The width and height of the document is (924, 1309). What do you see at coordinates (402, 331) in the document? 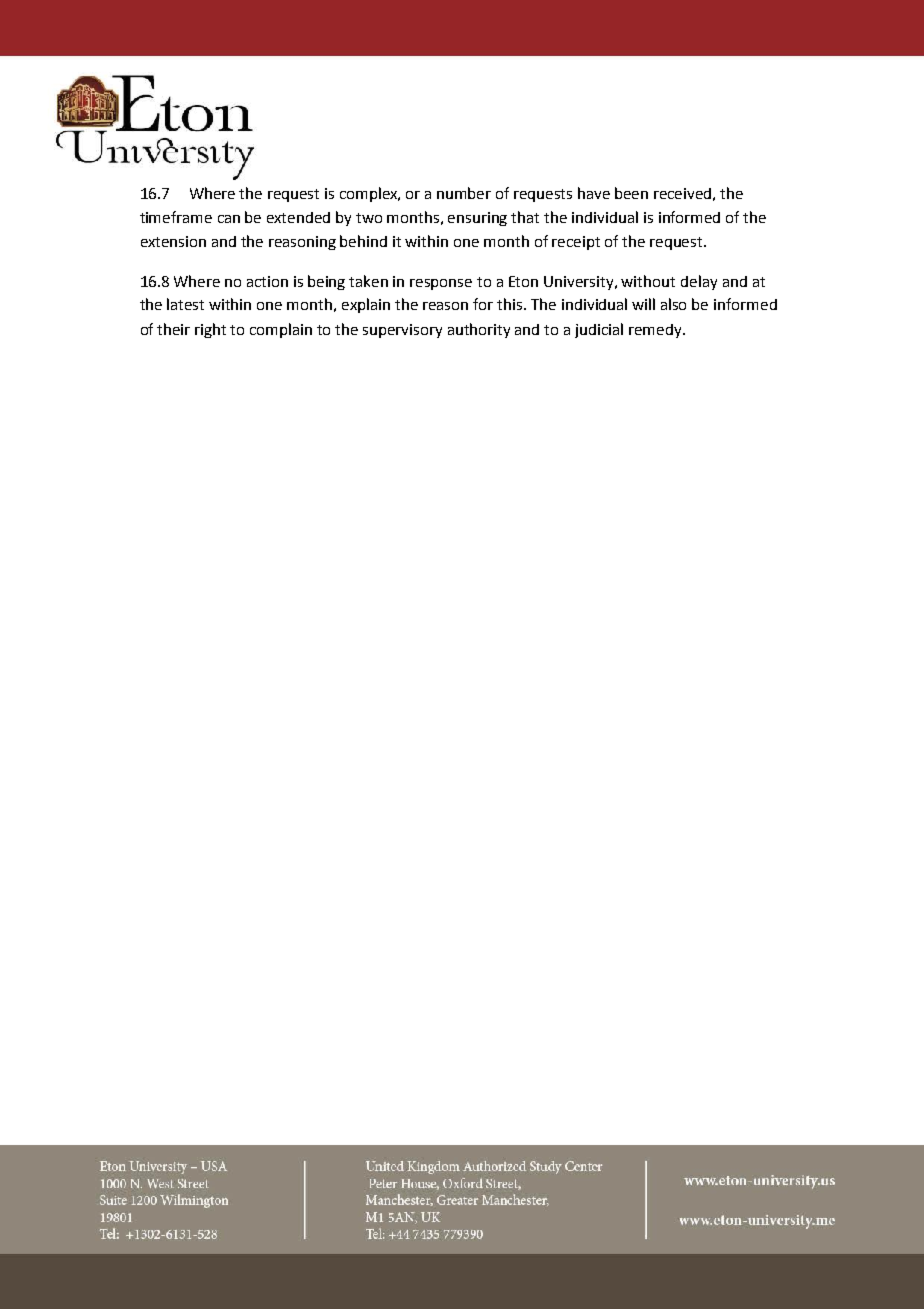
I see `supervisory` at bounding box center [402, 331].
